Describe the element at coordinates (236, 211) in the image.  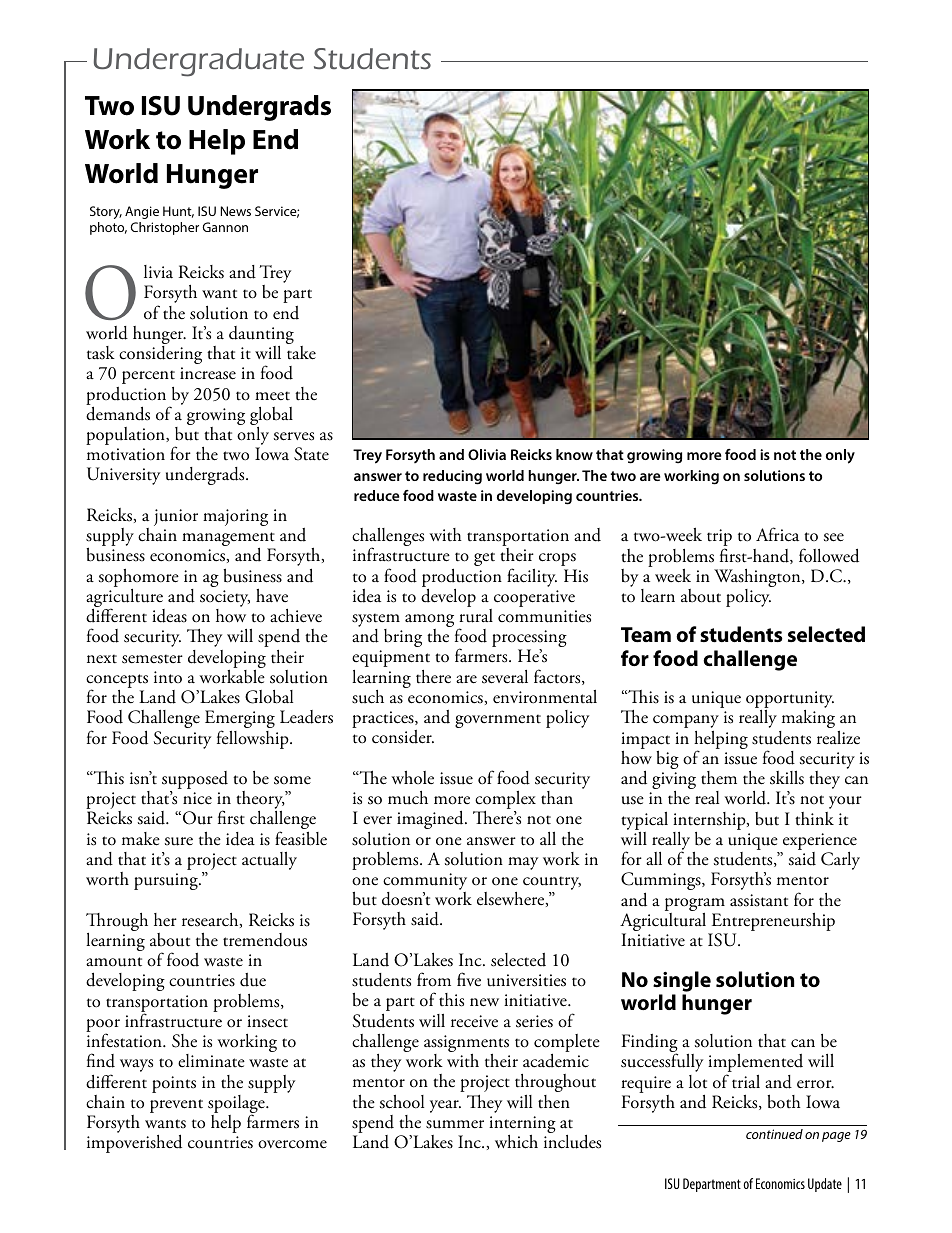
I see `News` at that location.
